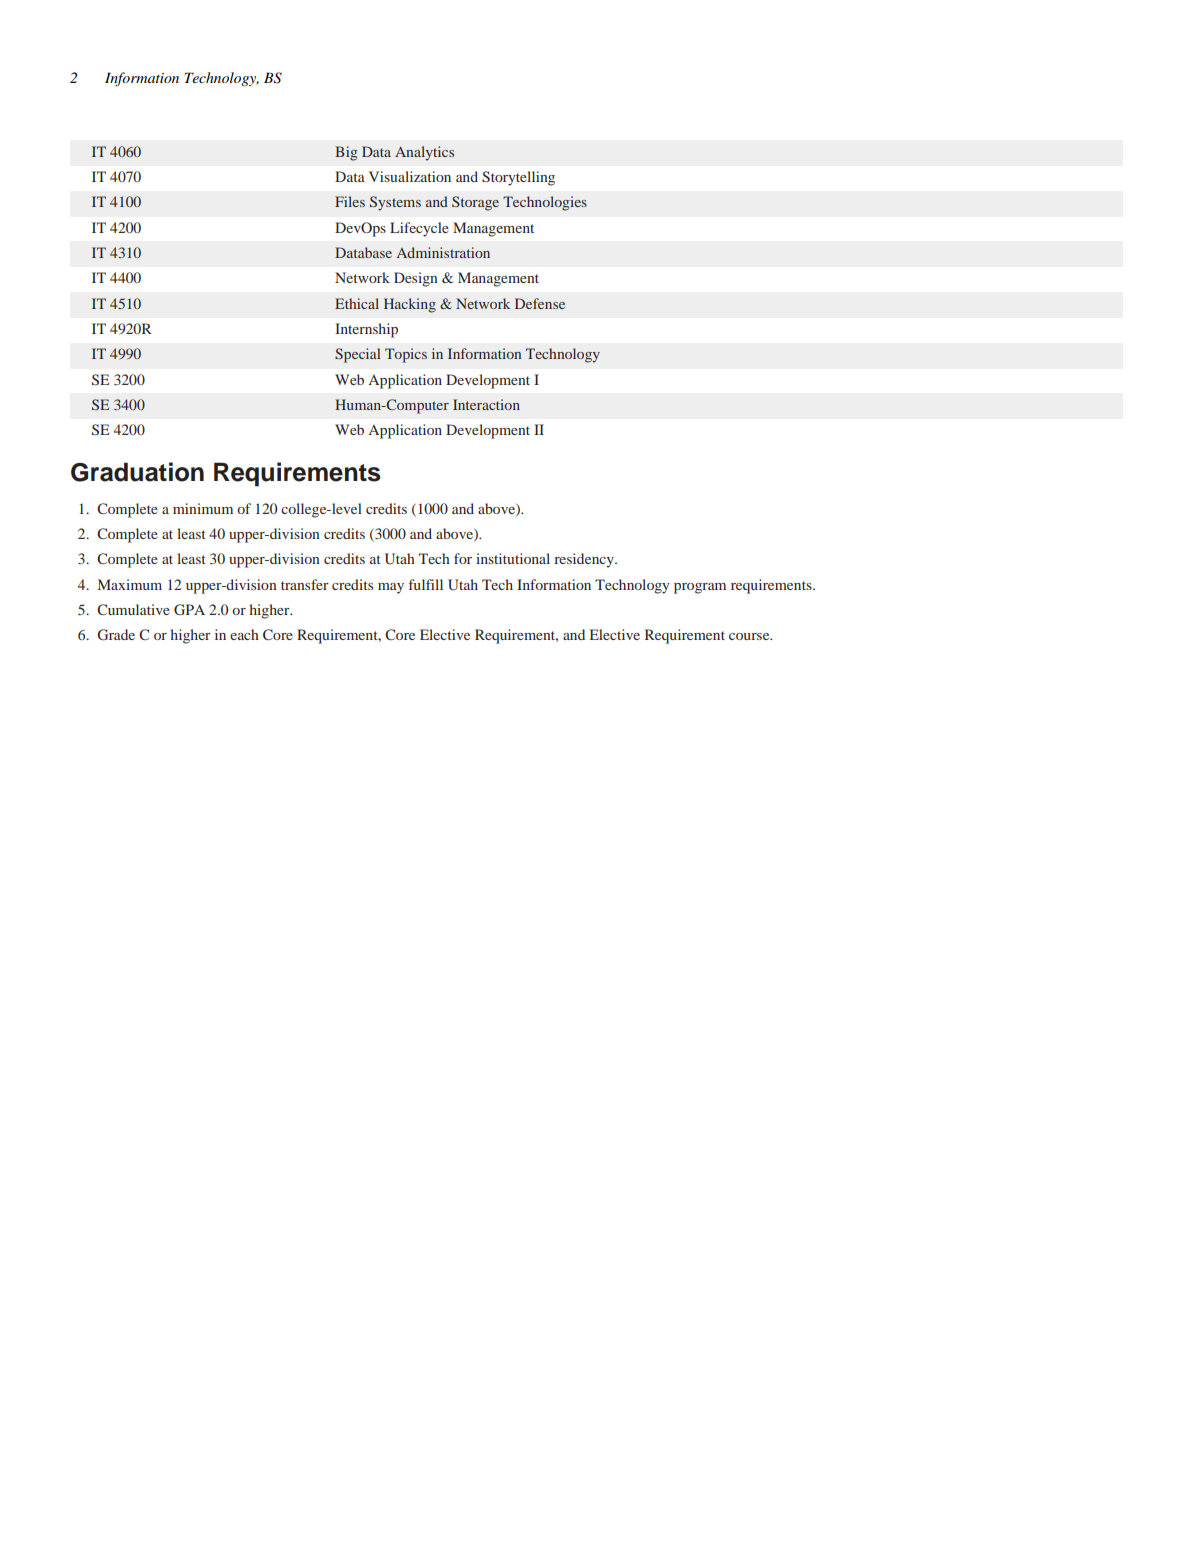 This page has width=1193, height=1544. Describe the element at coordinates (416, 279) in the page. I see `Design` at that location.
